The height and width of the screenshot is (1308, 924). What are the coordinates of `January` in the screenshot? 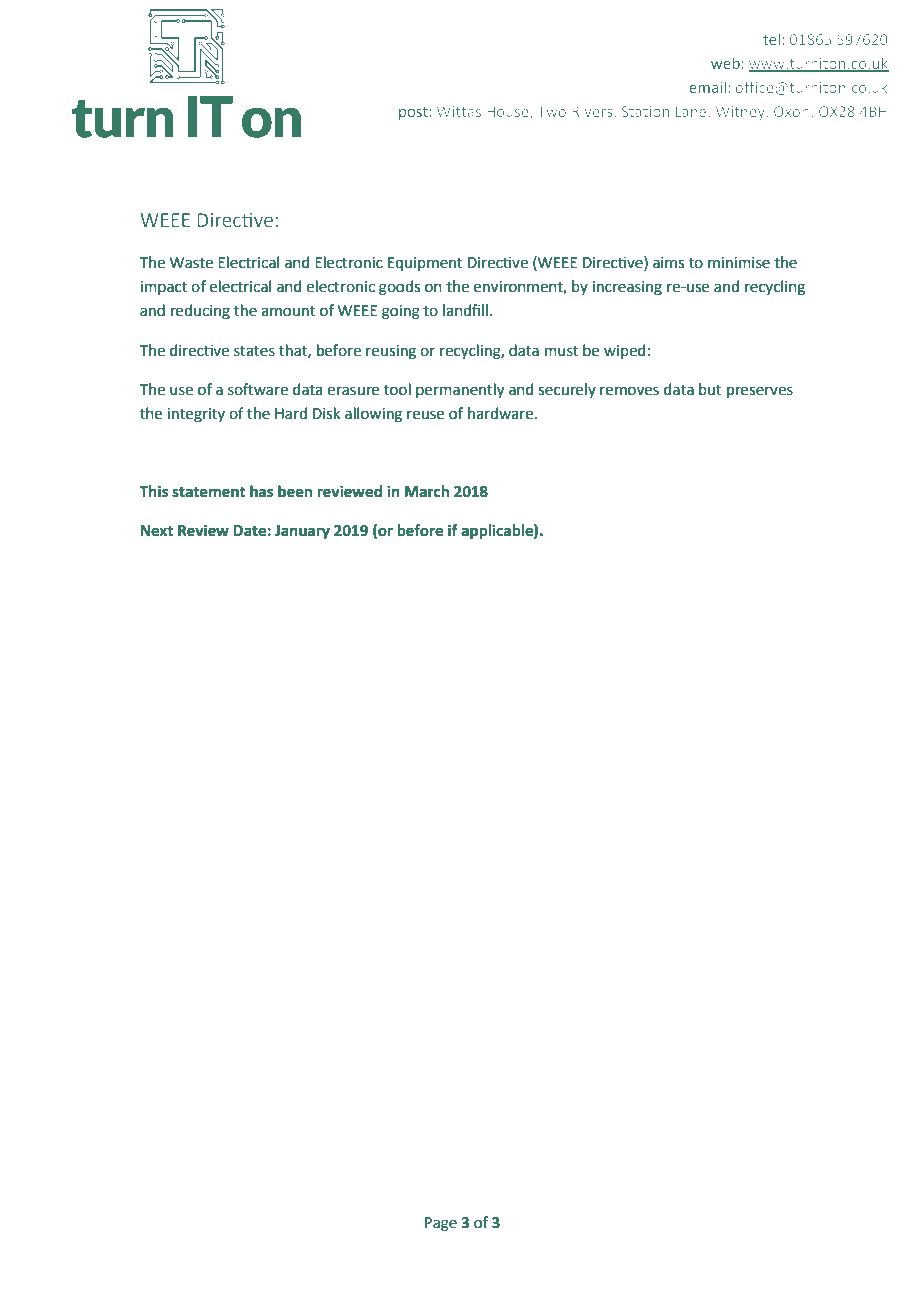 It's located at (302, 532).
